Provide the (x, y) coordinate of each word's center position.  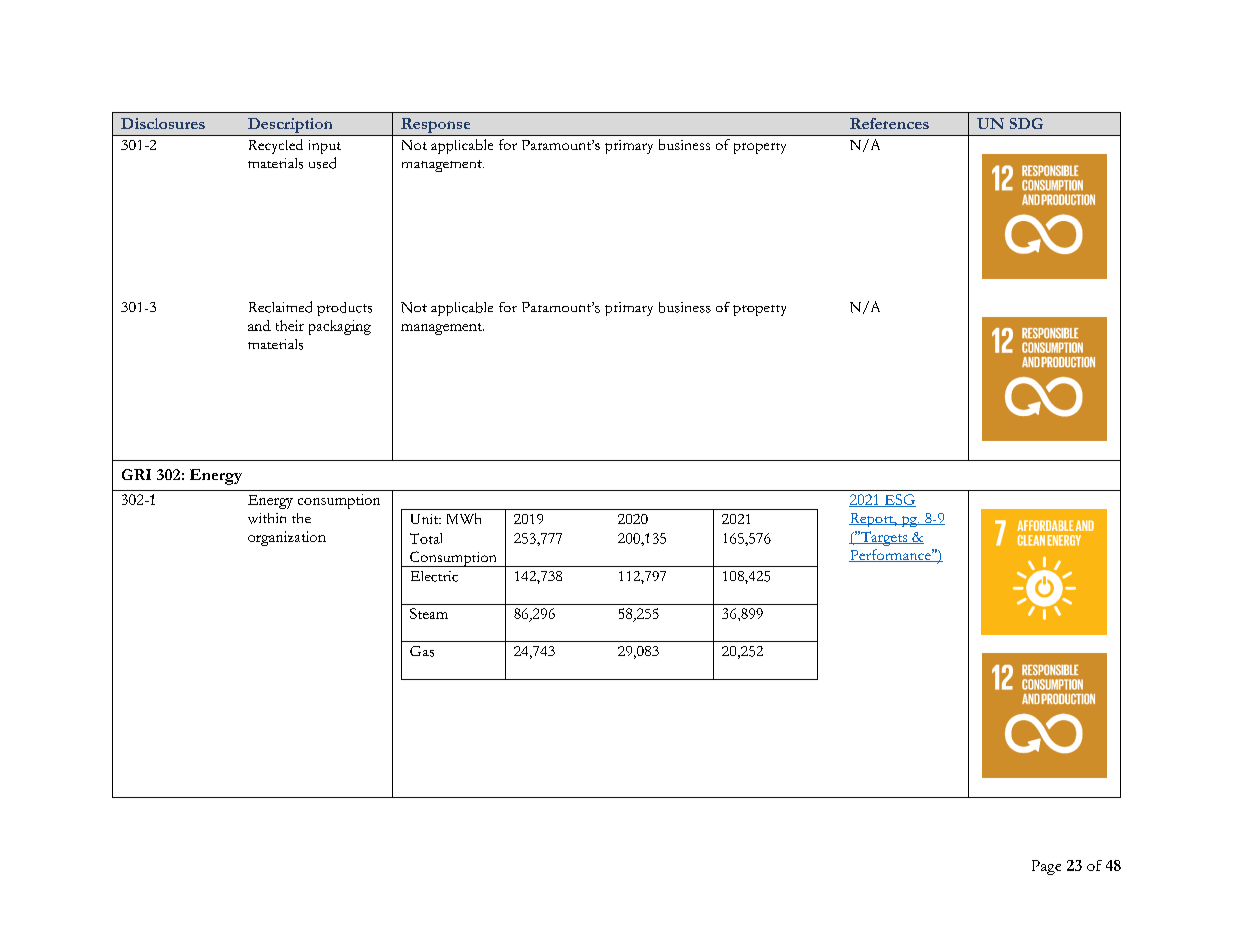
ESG (899, 500)
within (267, 518)
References (889, 123)
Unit (426, 519)
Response (436, 127)
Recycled (276, 146)
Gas (422, 651)
